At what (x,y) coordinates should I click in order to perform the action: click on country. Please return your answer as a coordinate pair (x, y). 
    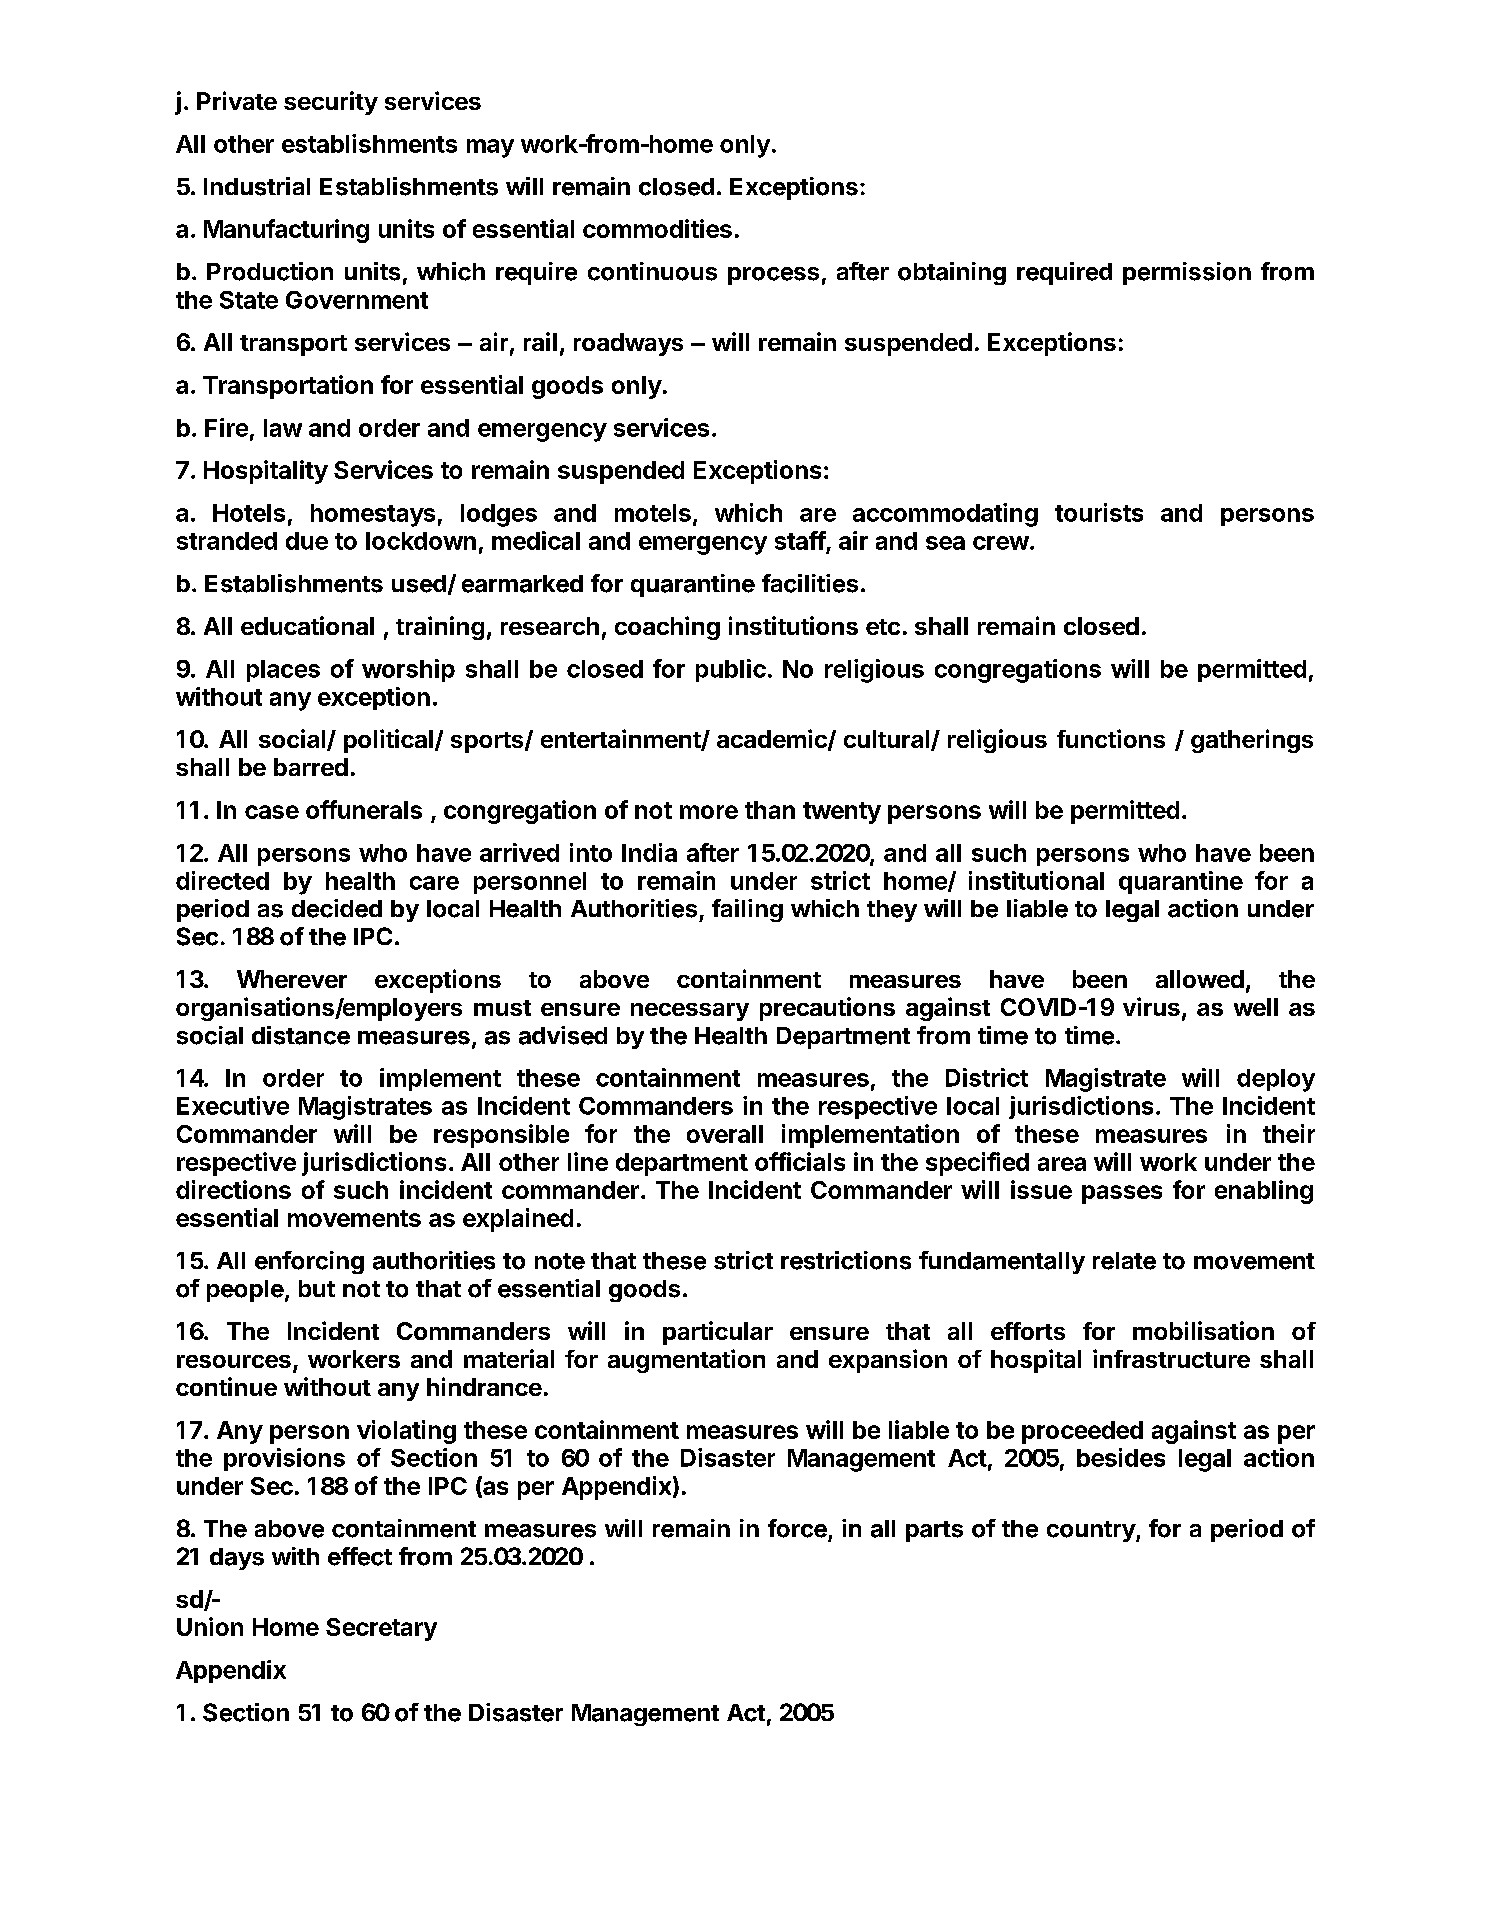
    Looking at the image, I should click on (1092, 1531).
